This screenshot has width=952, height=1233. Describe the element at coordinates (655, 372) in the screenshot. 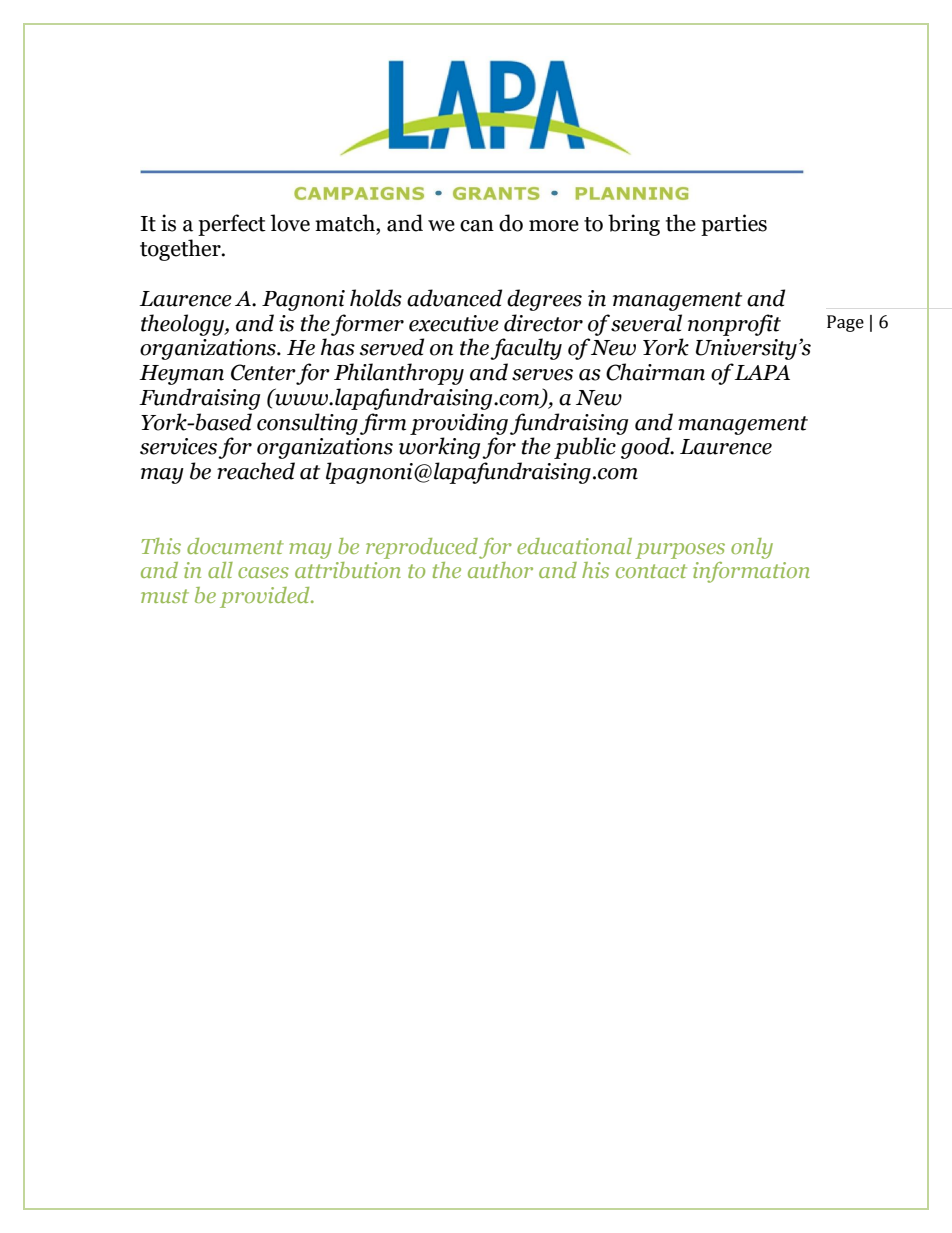

I see `Chairman` at that location.
